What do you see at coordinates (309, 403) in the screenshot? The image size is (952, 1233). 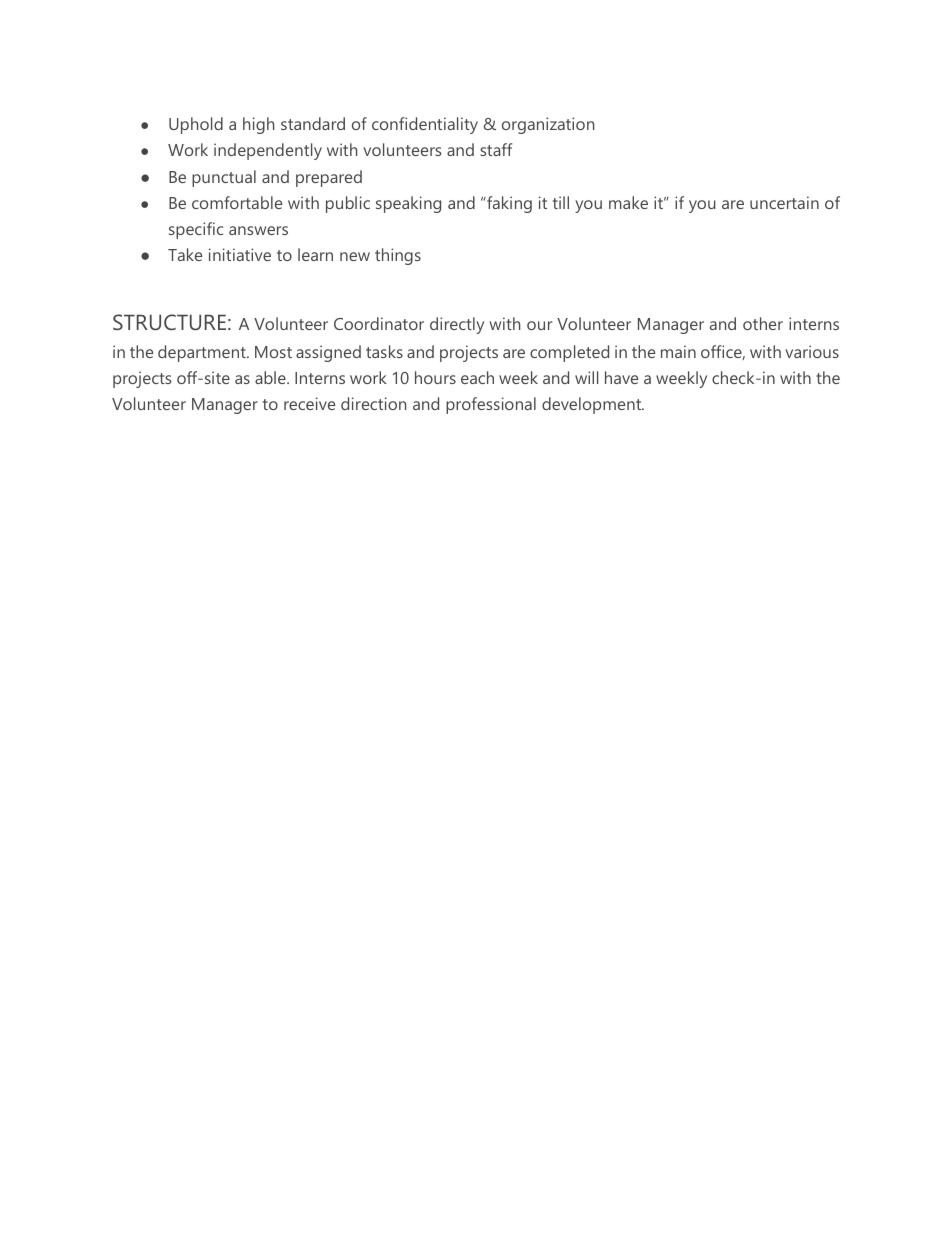 I see `receive` at bounding box center [309, 403].
